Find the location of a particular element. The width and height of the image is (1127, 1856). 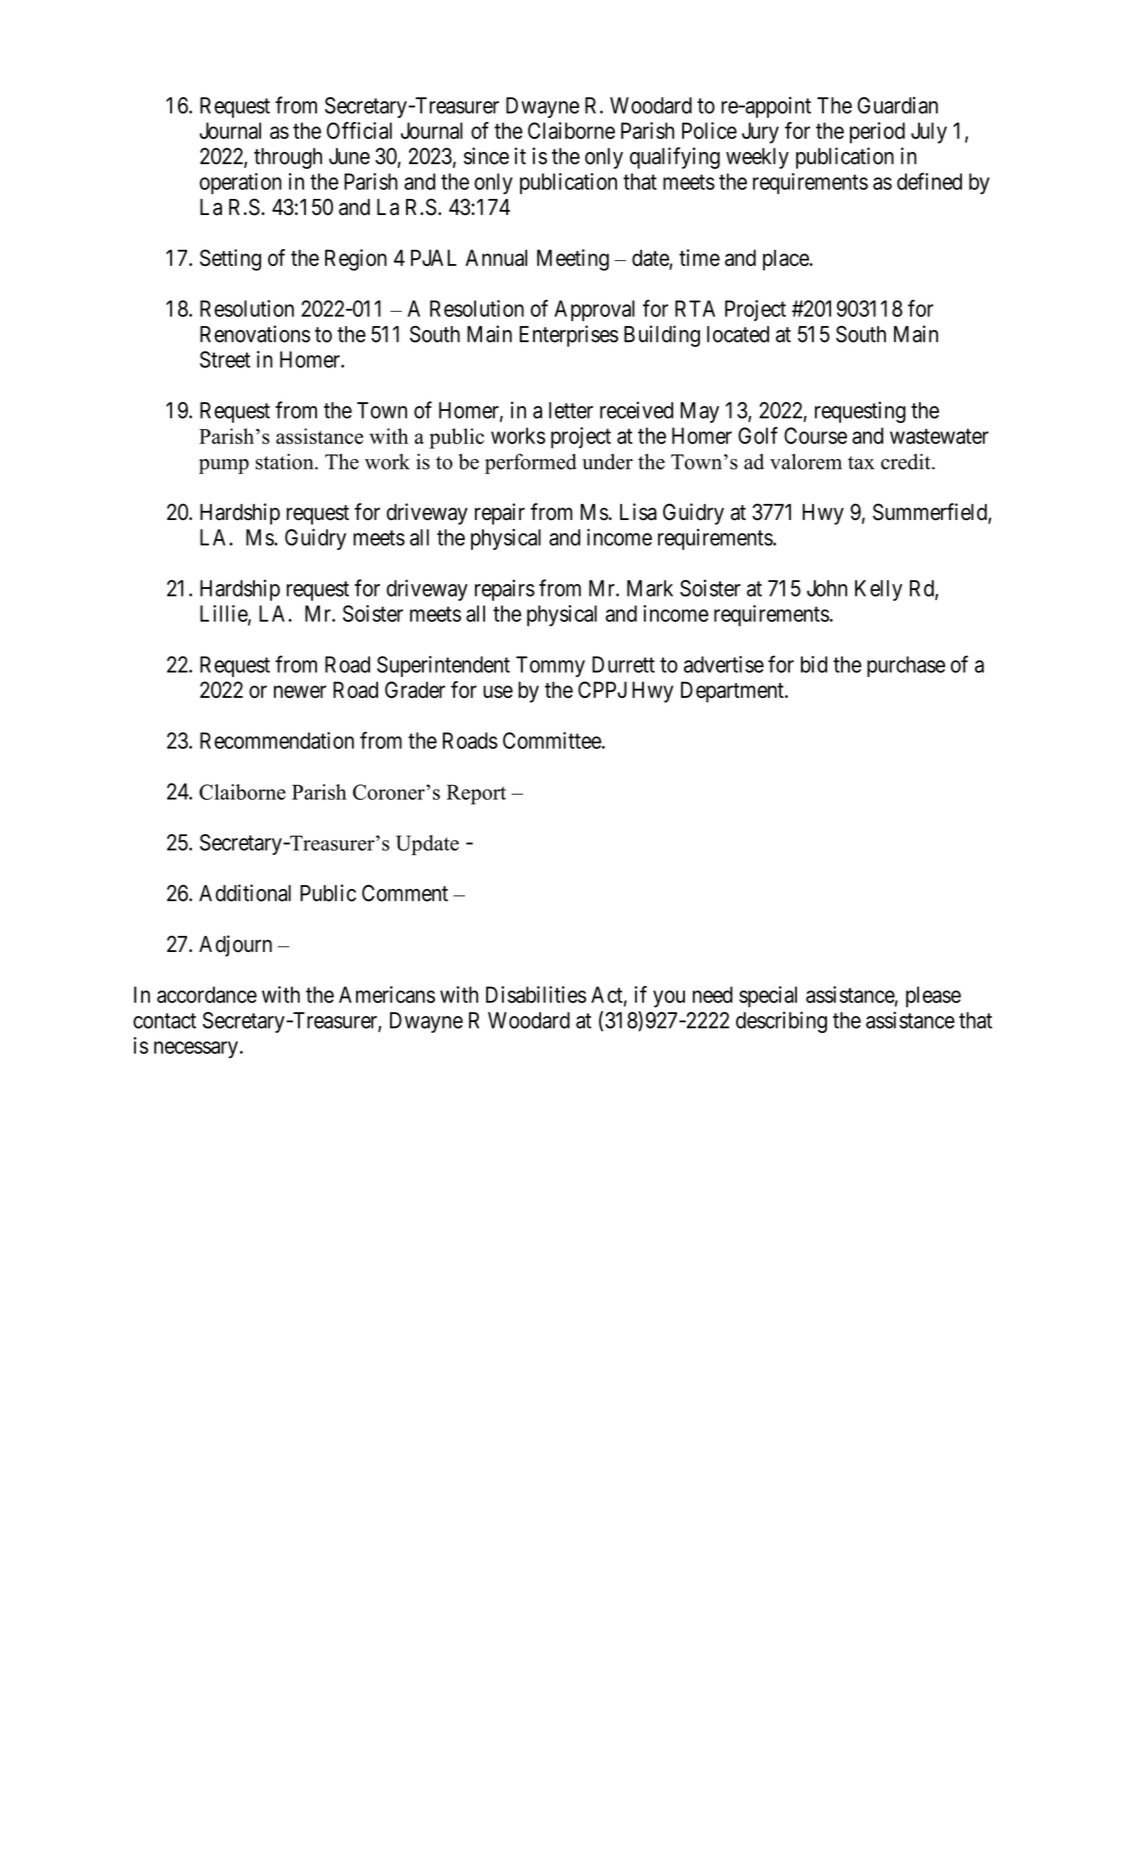

Disabilities is located at coordinates (536, 994).
